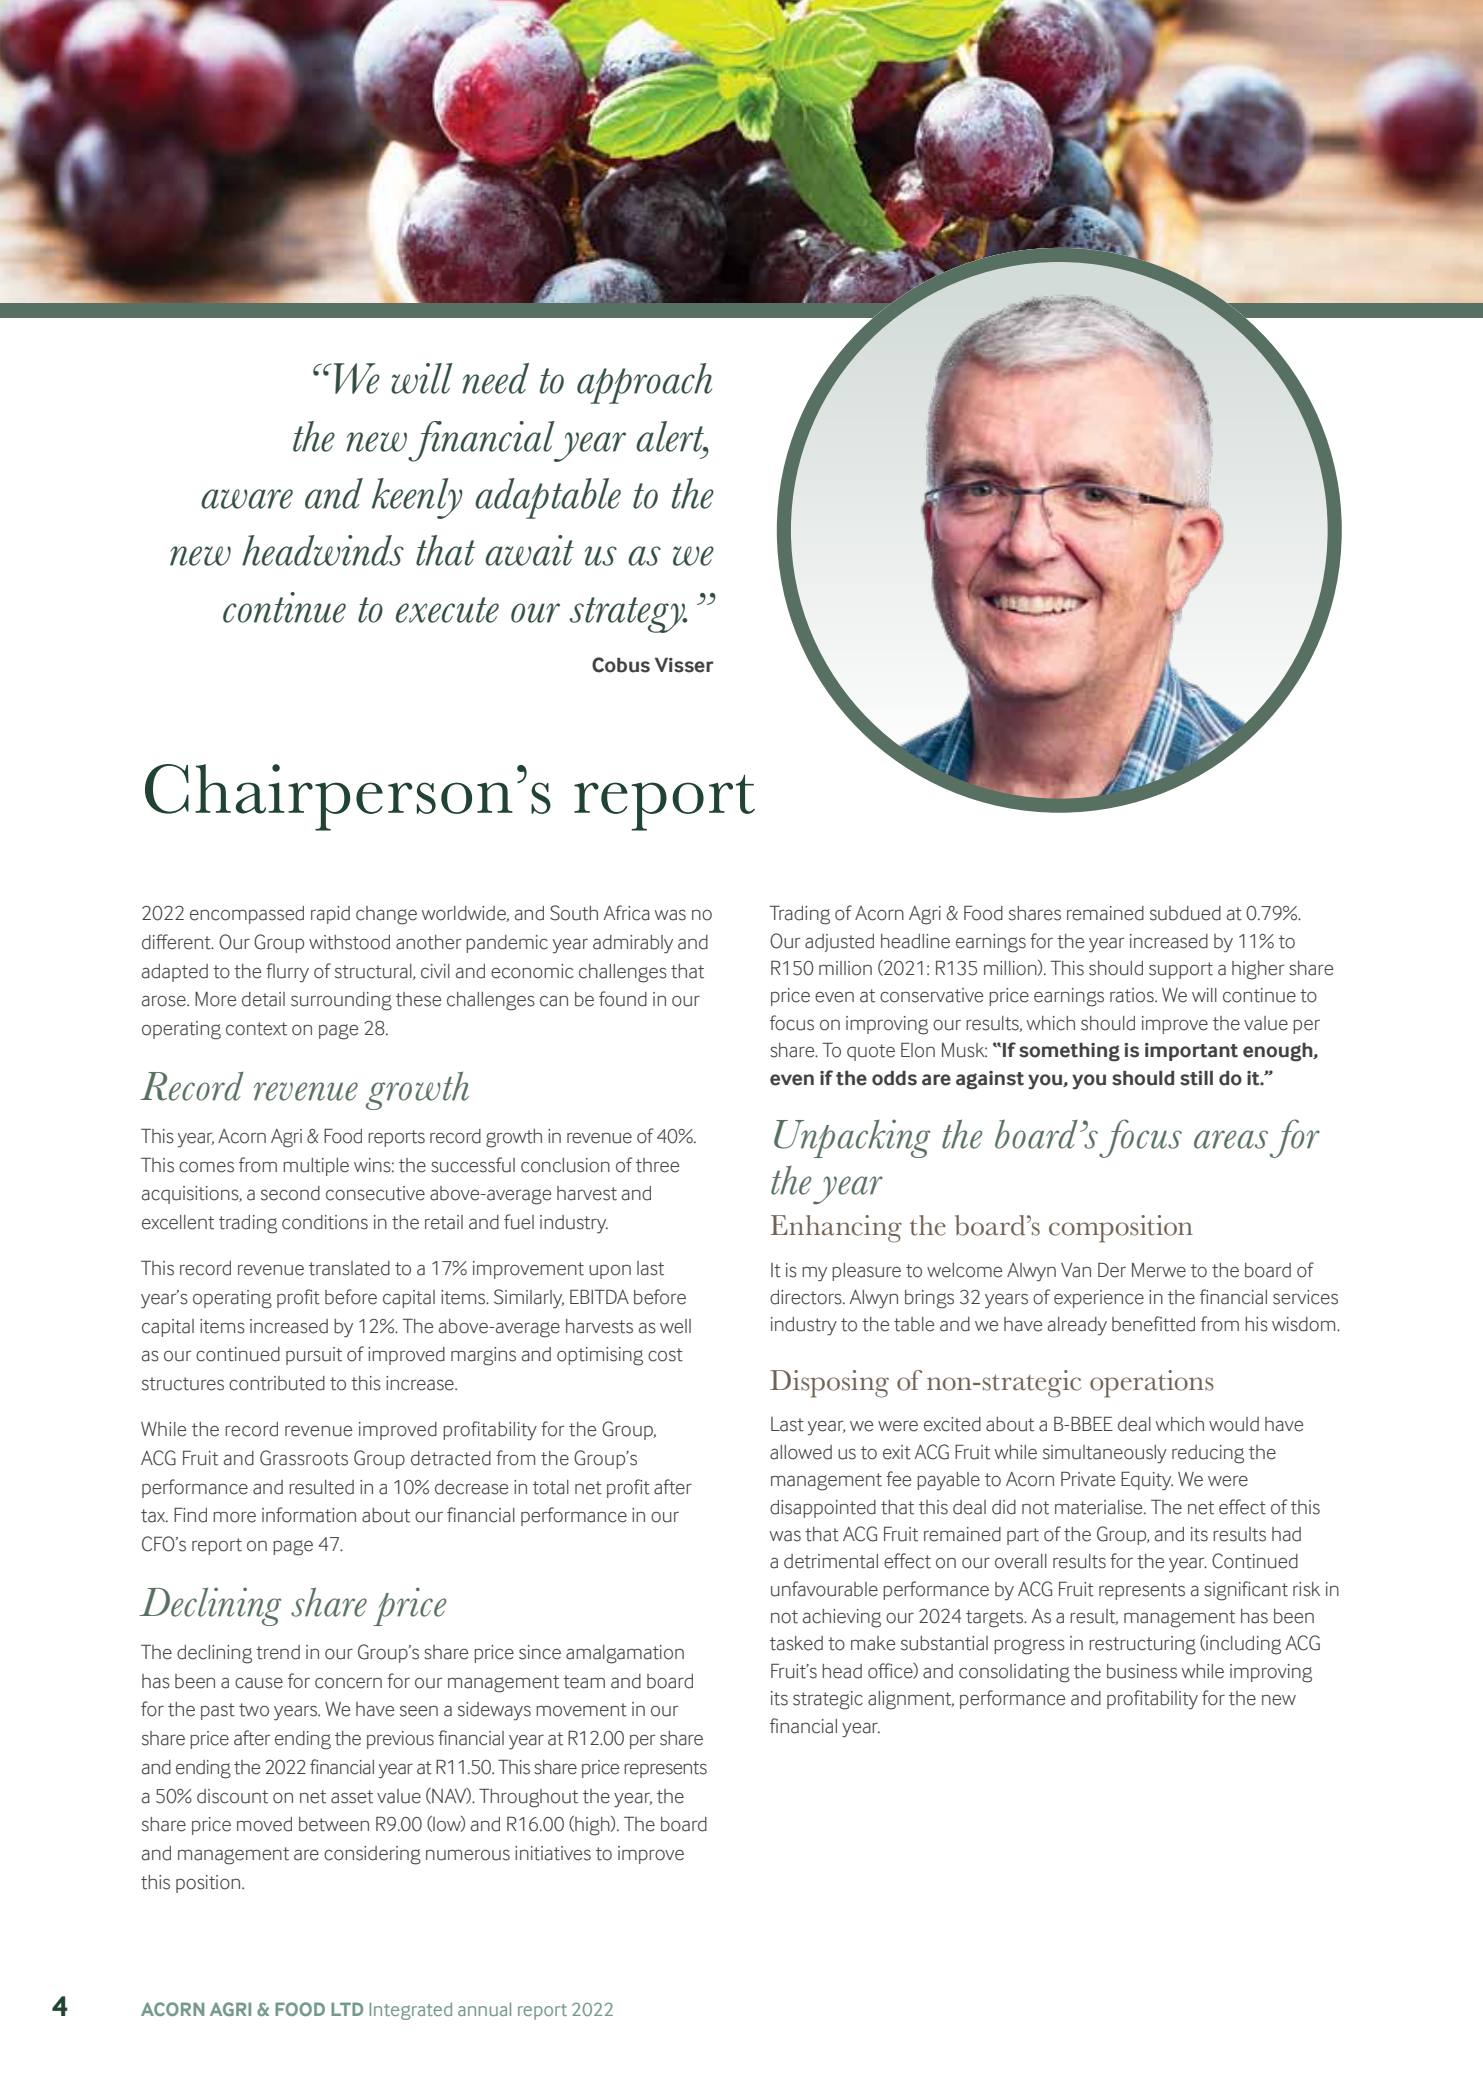 The image size is (1483, 2097). I want to click on aware, so click(247, 499).
